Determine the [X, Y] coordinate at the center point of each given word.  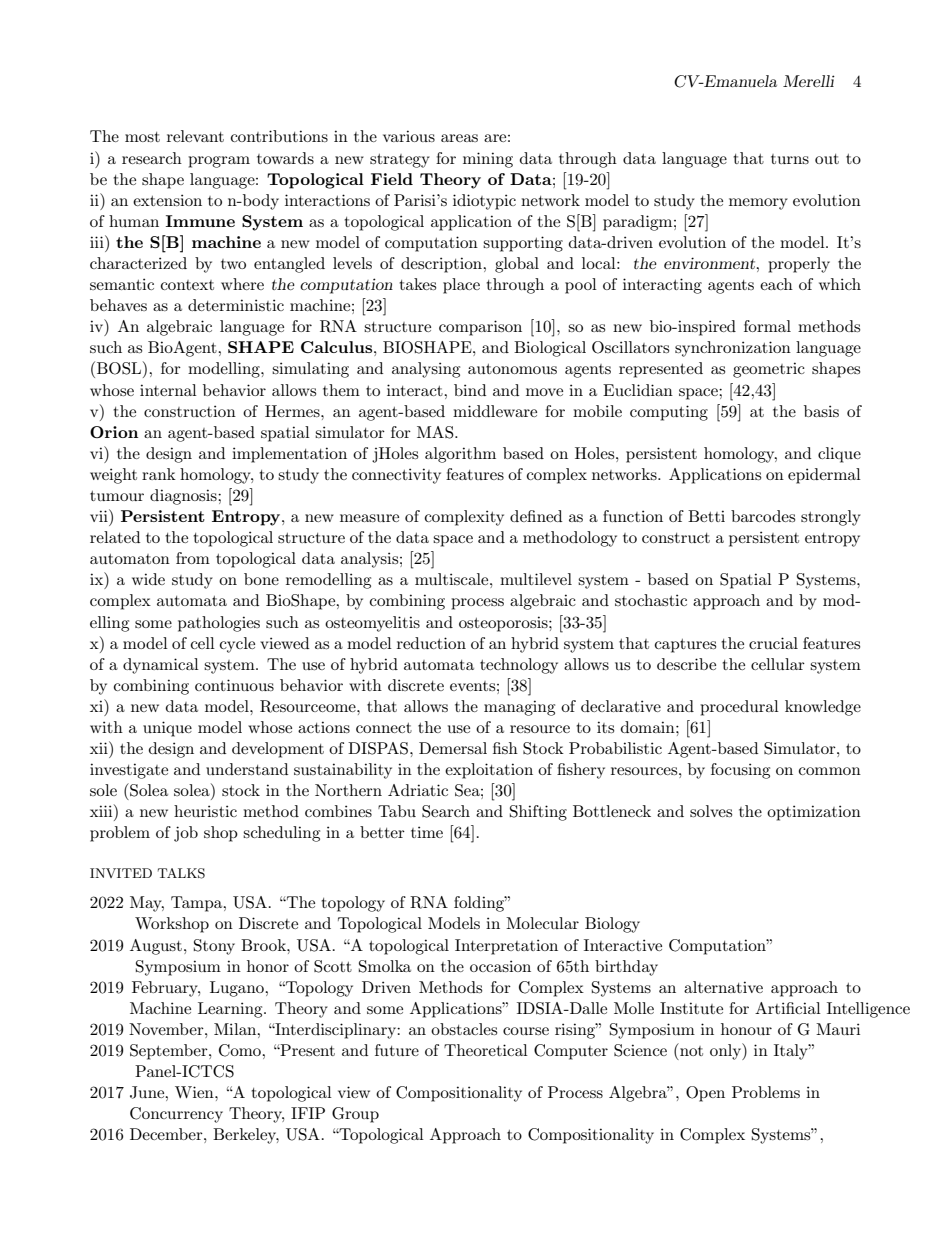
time [427, 832]
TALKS [181, 873]
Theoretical [486, 1050]
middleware [495, 411]
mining [488, 160]
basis [821, 411]
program [219, 162]
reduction [431, 643]
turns [790, 159]
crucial [773, 643]
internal [168, 390]
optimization [814, 813]
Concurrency [176, 1115]
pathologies [219, 624]
